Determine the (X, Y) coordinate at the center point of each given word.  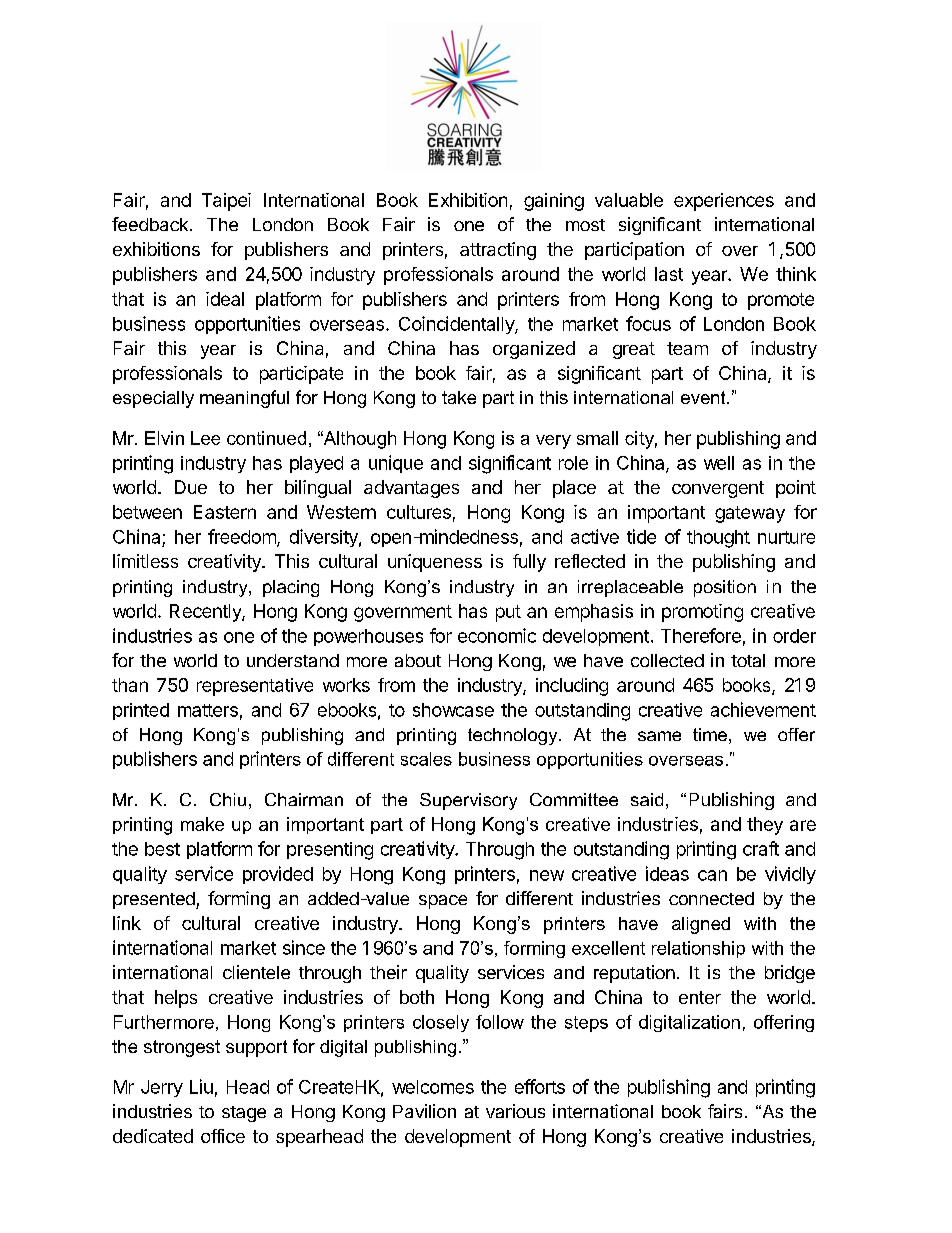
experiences (724, 202)
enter (700, 997)
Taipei (226, 202)
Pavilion (424, 1111)
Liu (201, 1086)
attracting (498, 251)
